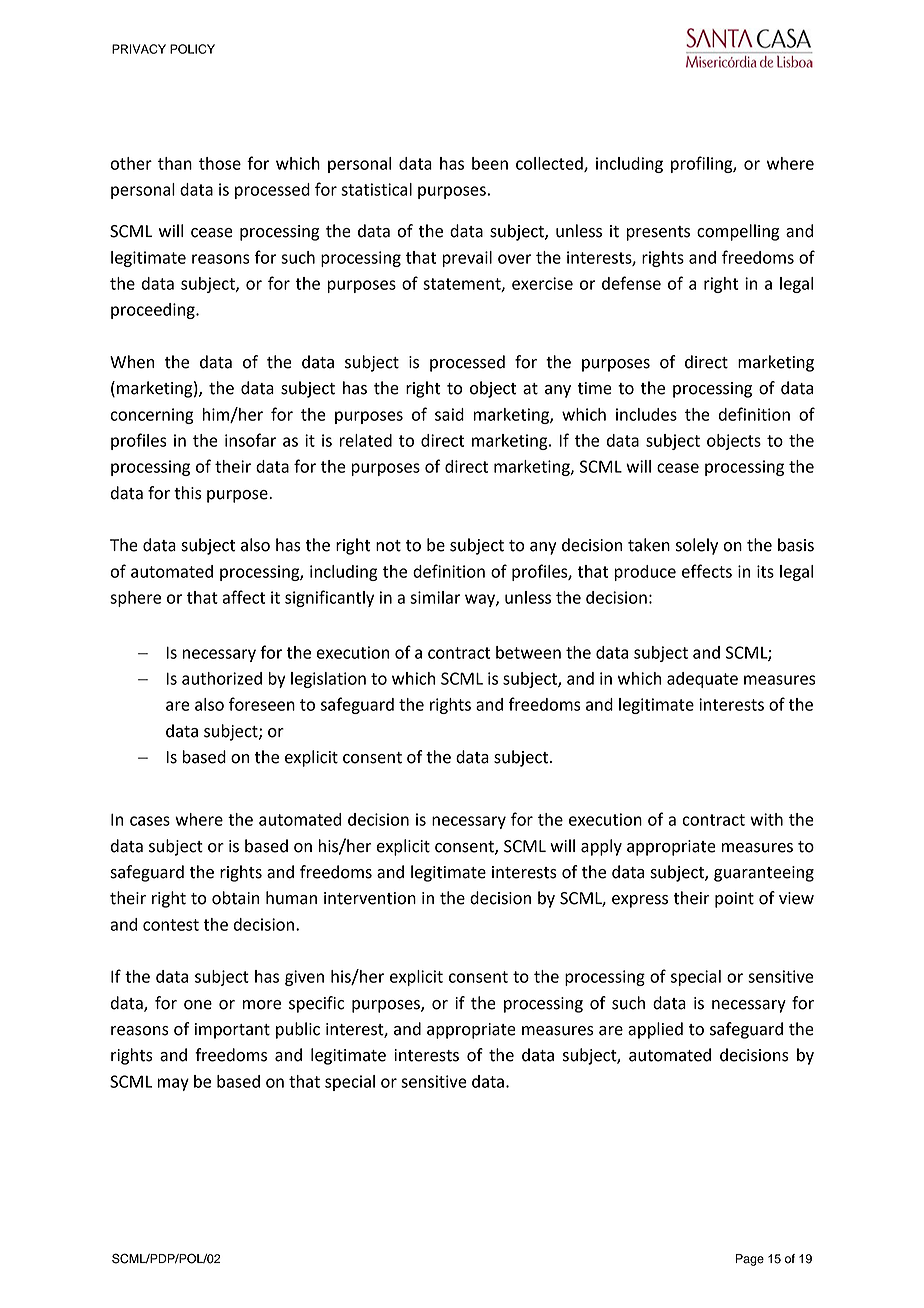 The image size is (924, 1308). What do you see at coordinates (435, 597) in the image?
I see `similar` at bounding box center [435, 597].
